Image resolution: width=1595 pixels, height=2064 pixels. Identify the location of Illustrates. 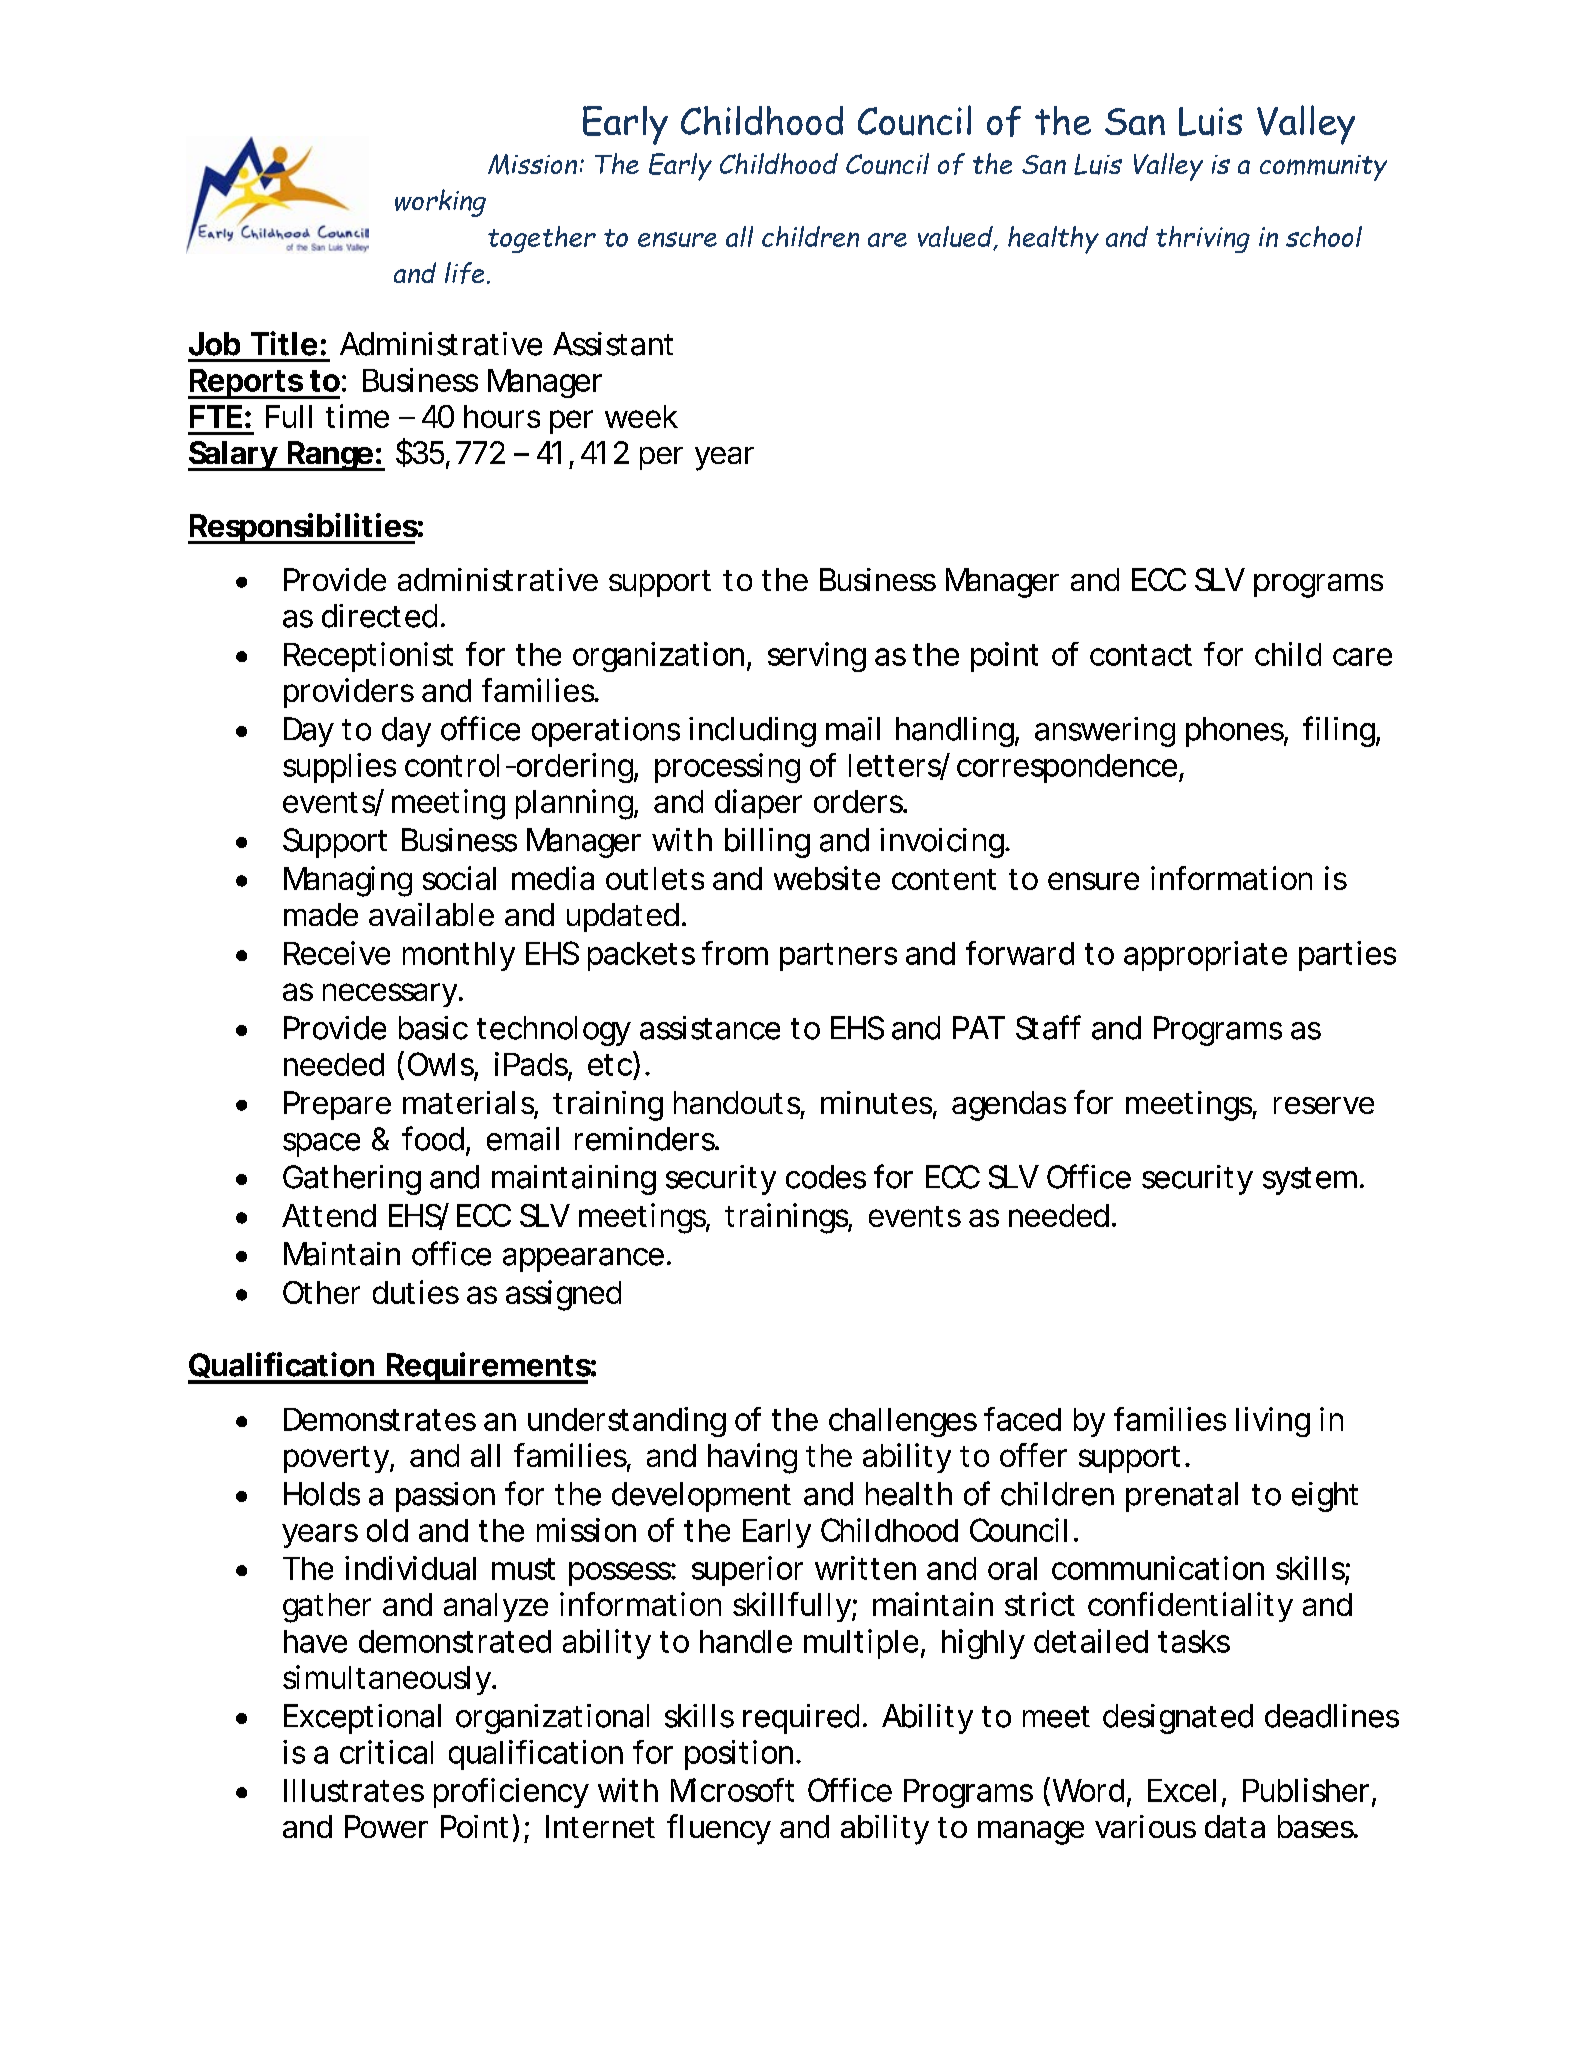
(354, 1790).
